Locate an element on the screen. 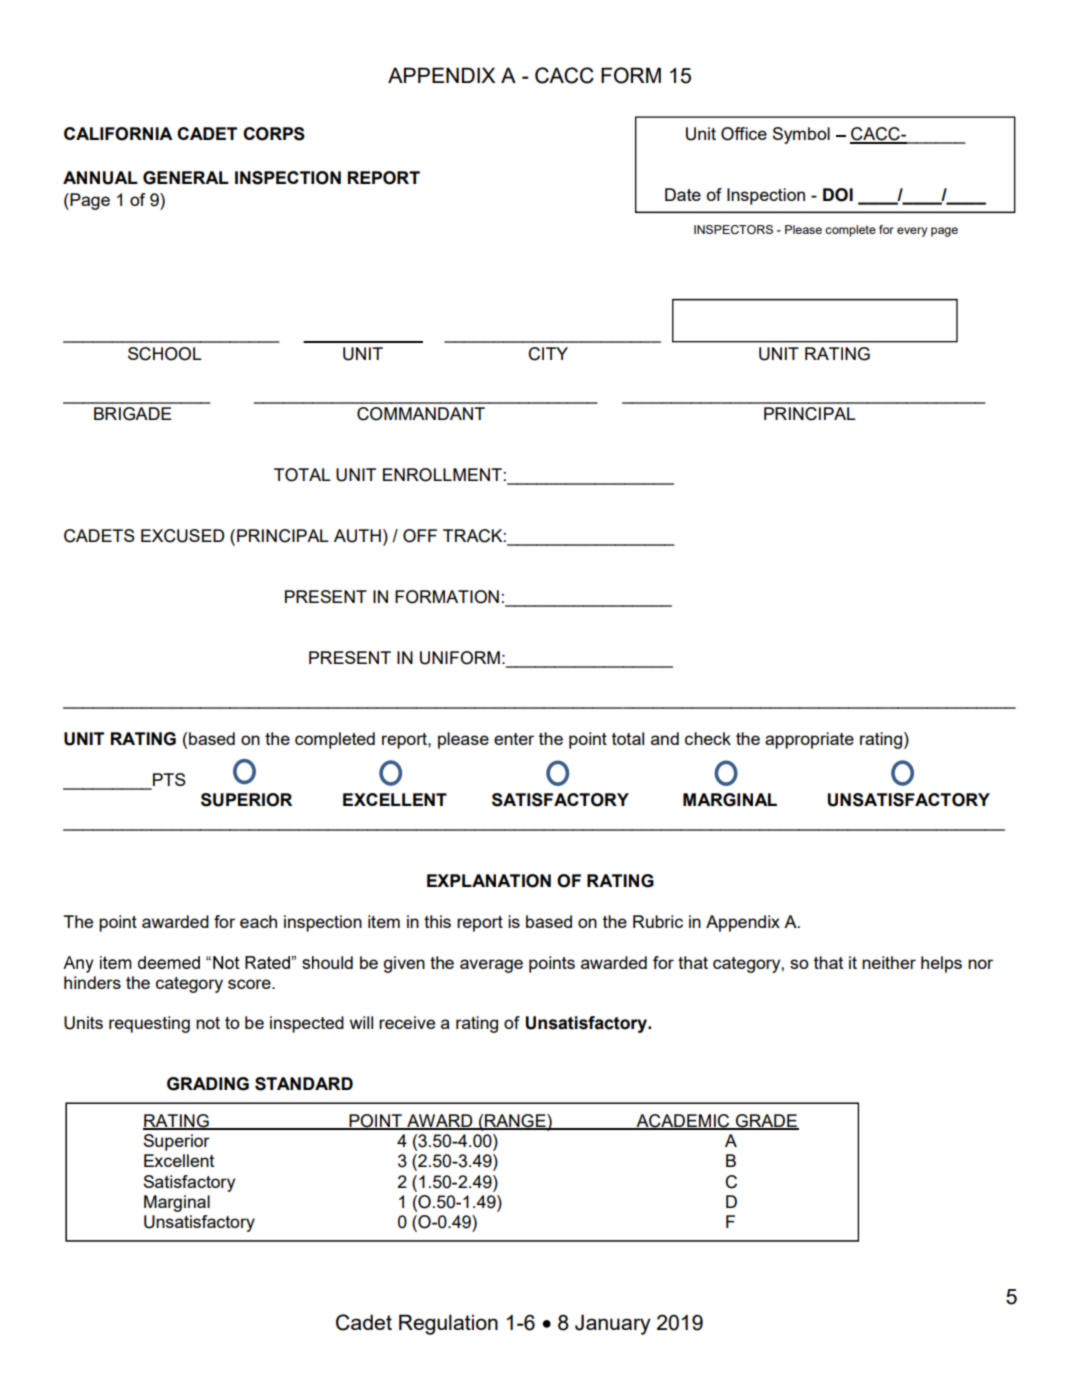 The width and height of the screenshot is (1081, 1398). January is located at coordinates (613, 1324).
